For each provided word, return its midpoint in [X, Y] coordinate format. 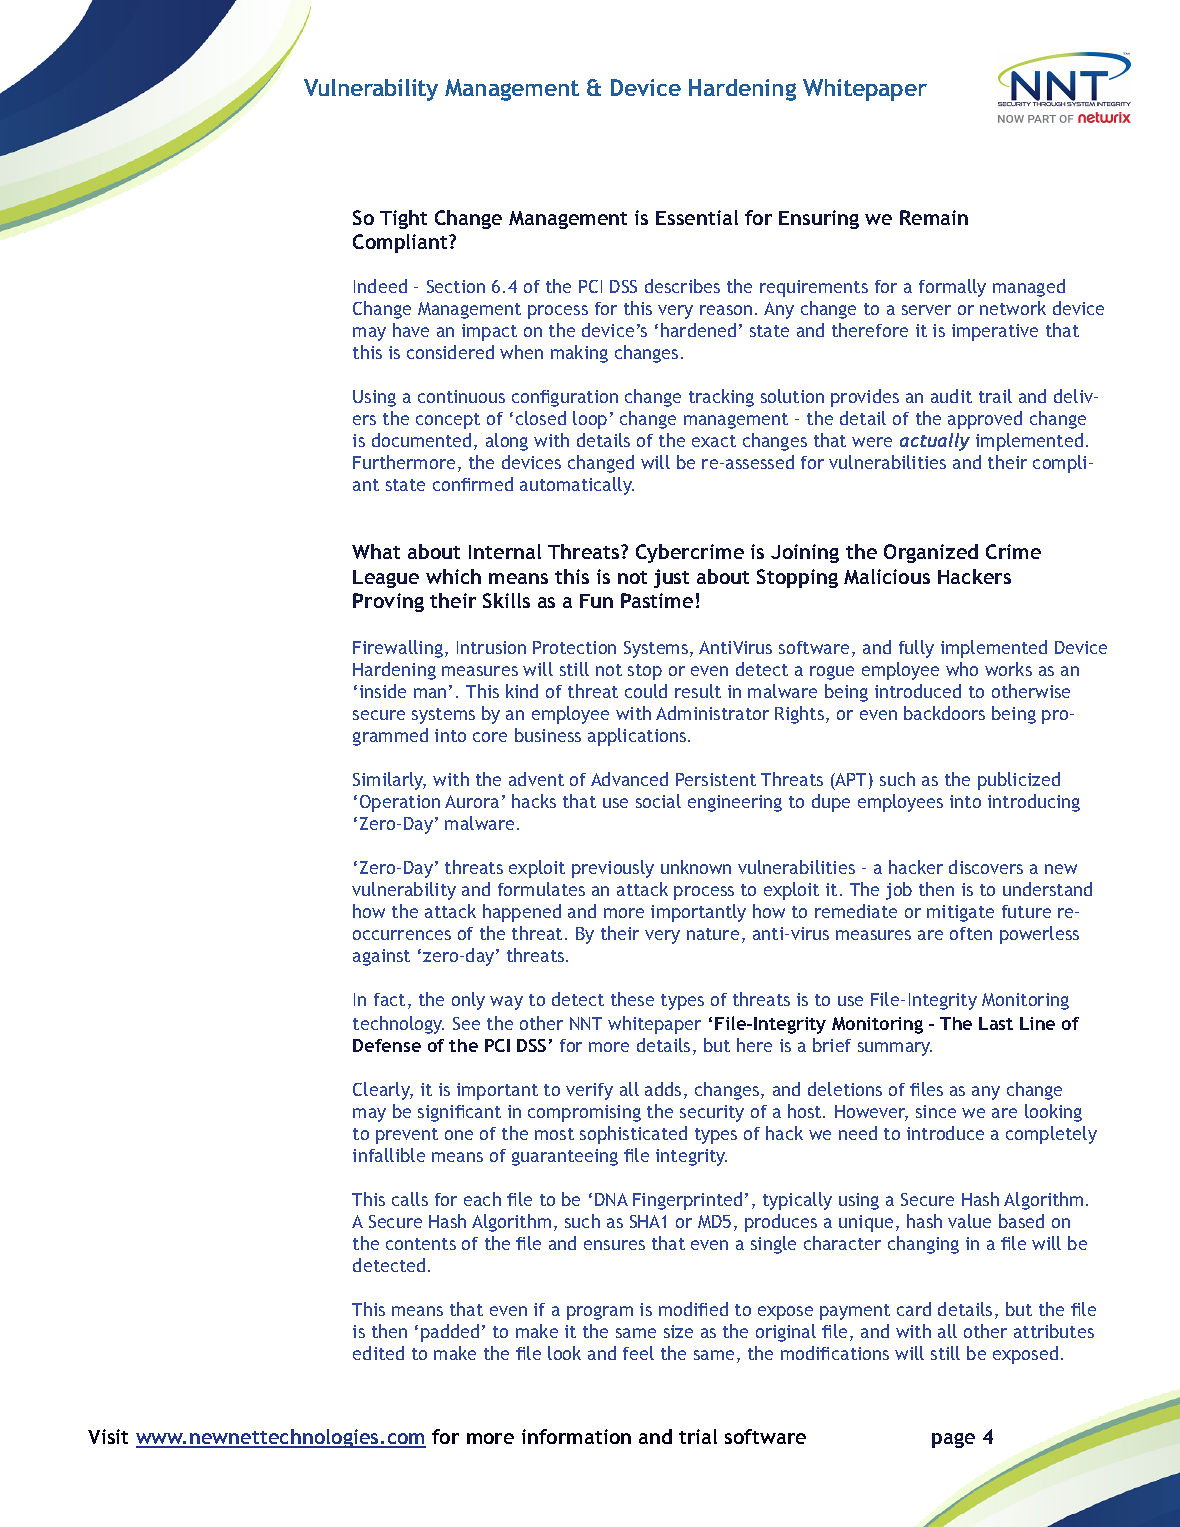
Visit [108, 1436]
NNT [586, 1023]
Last [996, 1023]
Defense [387, 1045]
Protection [574, 647]
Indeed [380, 286]
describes [682, 286]
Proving [388, 602]
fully [916, 649]
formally [952, 288]
